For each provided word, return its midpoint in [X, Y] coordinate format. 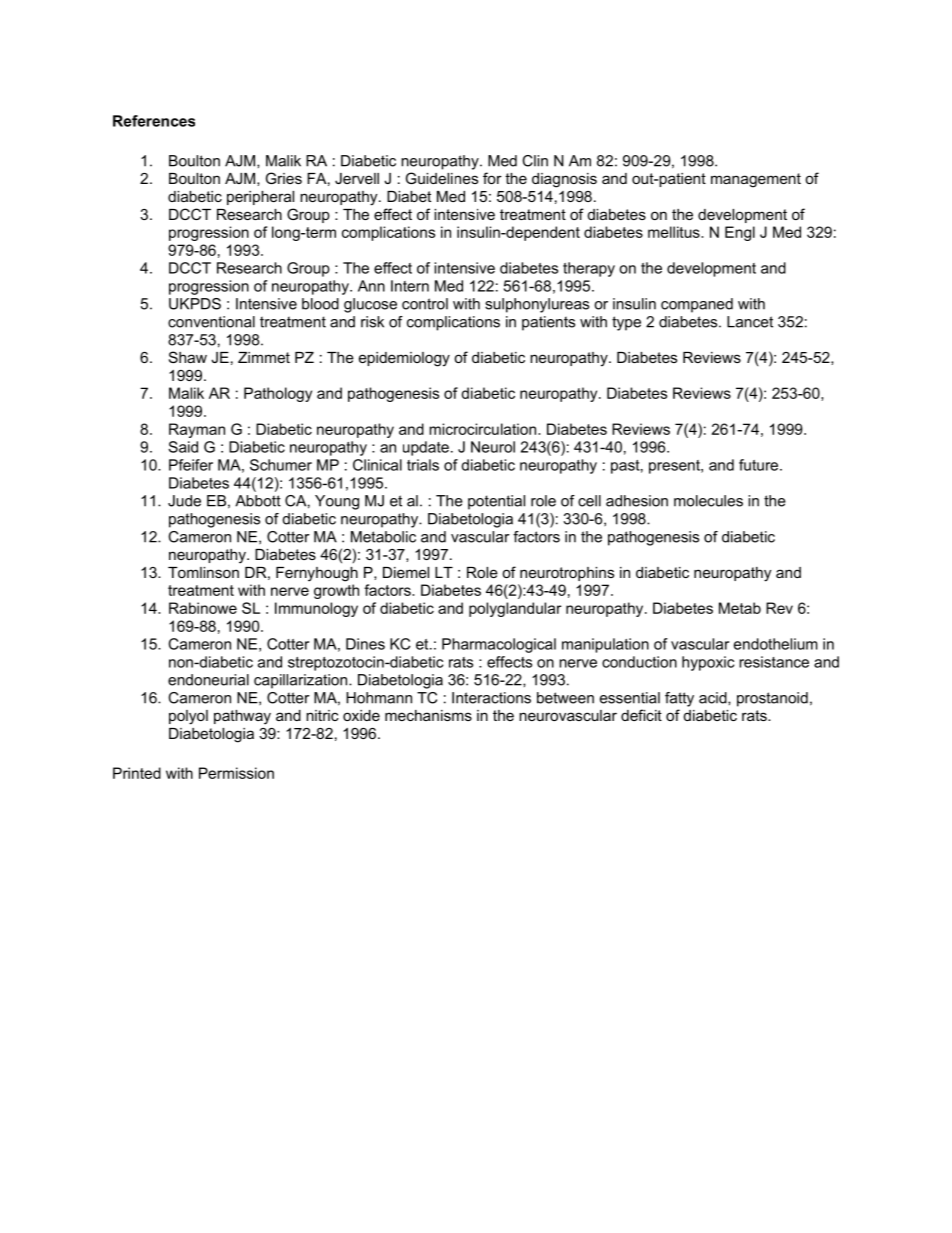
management [756, 180]
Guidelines [442, 178]
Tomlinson [203, 572]
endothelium [776, 644]
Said [183, 447]
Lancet [750, 322]
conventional [211, 322]
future [760, 465]
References [154, 121]
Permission [236, 773]
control [425, 304]
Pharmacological [499, 645]
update [426, 448]
